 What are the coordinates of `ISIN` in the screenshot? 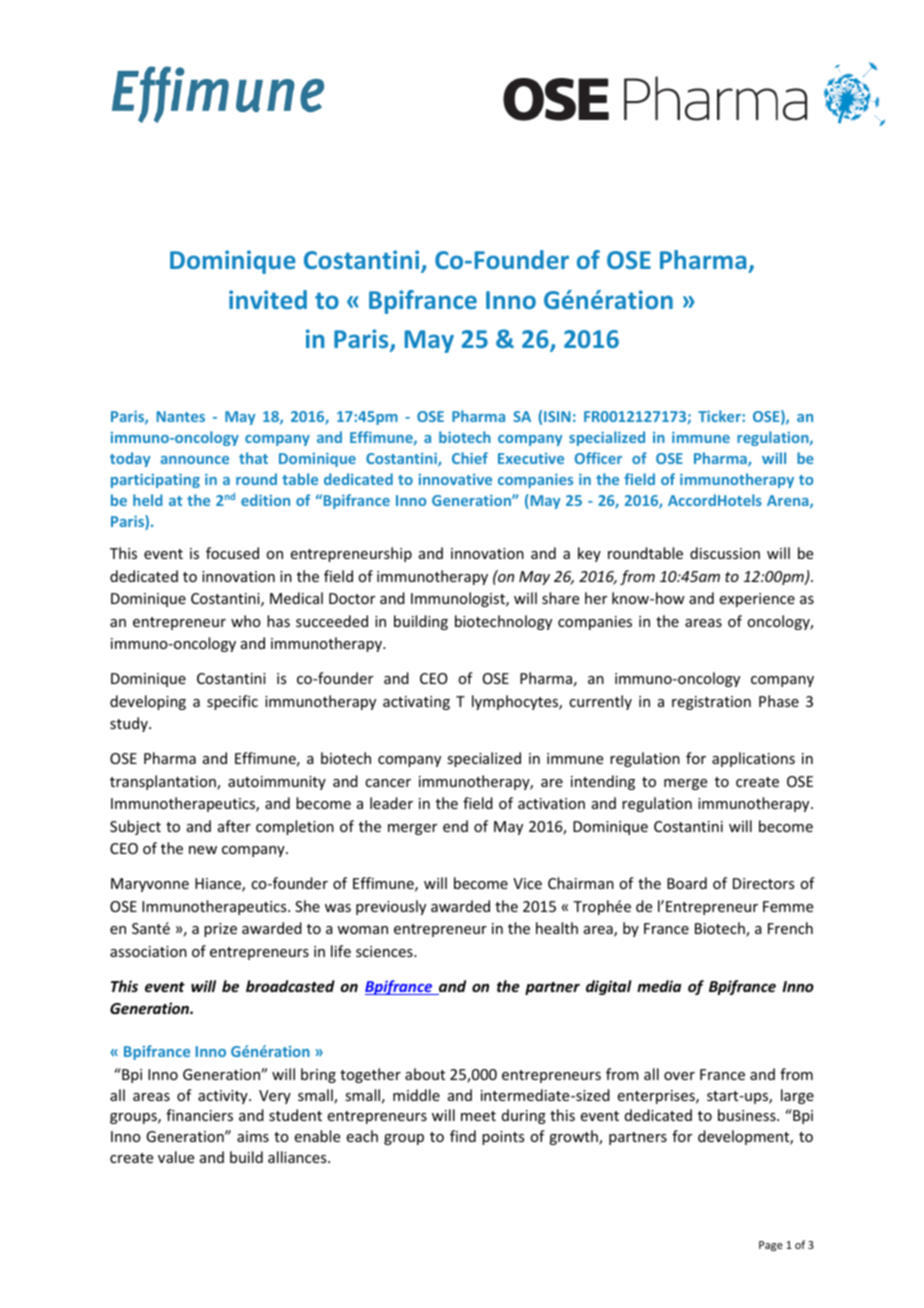 It's located at (557, 416).
